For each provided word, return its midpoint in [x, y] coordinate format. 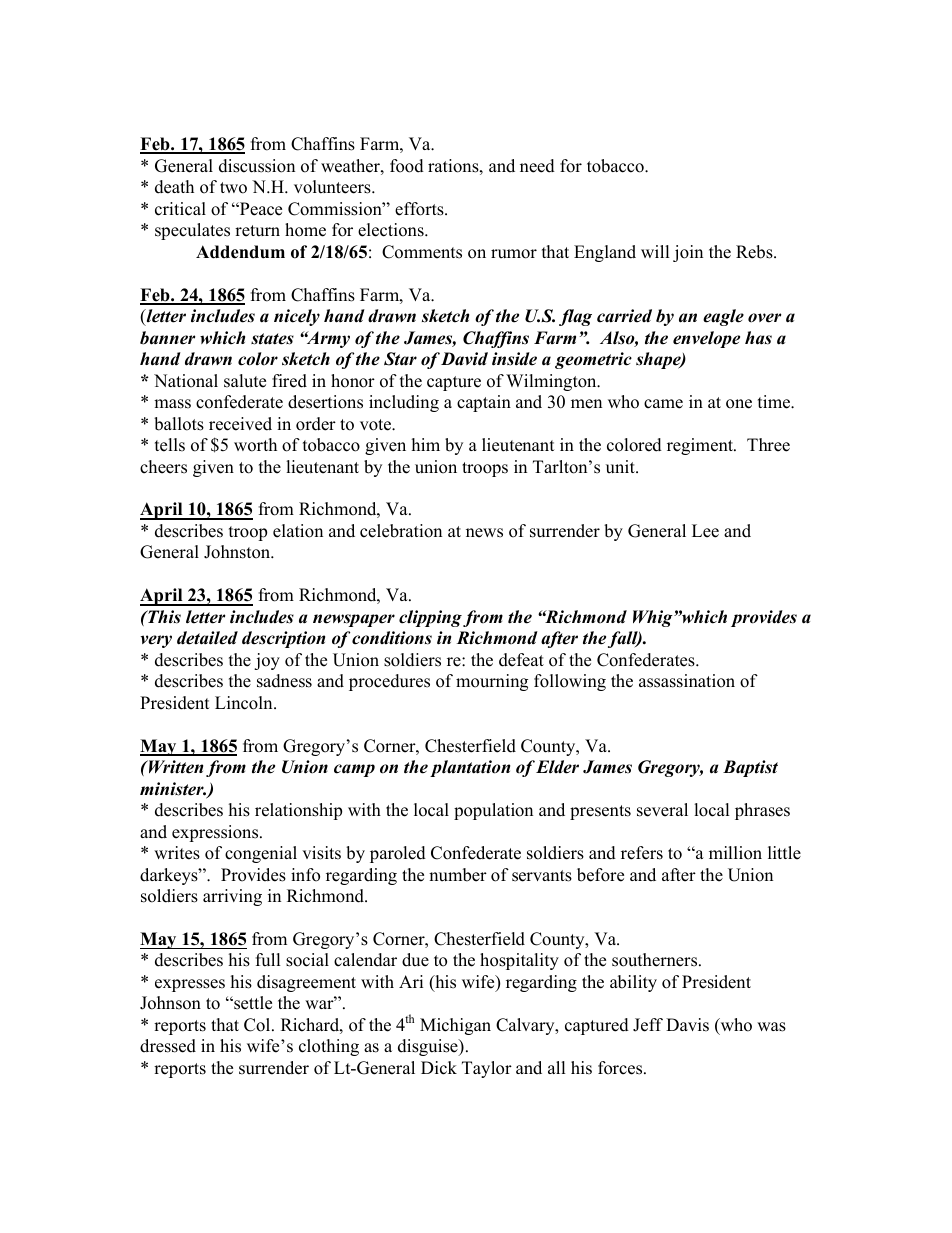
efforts [420, 209]
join [688, 253]
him [426, 444]
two [233, 188]
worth [255, 445]
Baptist [750, 768]
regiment [701, 446]
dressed [168, 1046]
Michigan [455, 1026]
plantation [470, 768]
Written [174, 767]
